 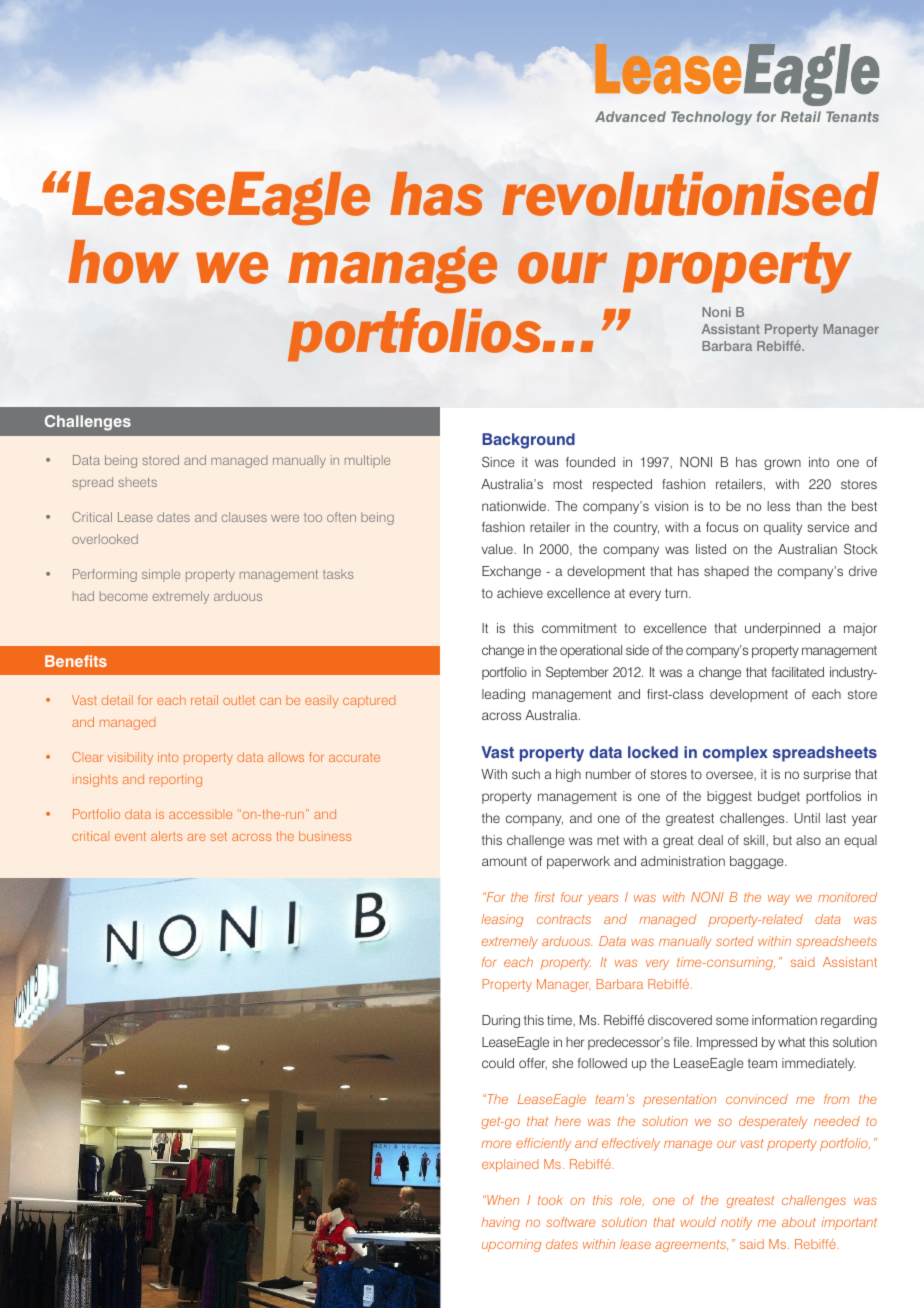 What do you see at coordinates (711, 118) in the document?
I see `Technology` at bounding box center [711, 118].
